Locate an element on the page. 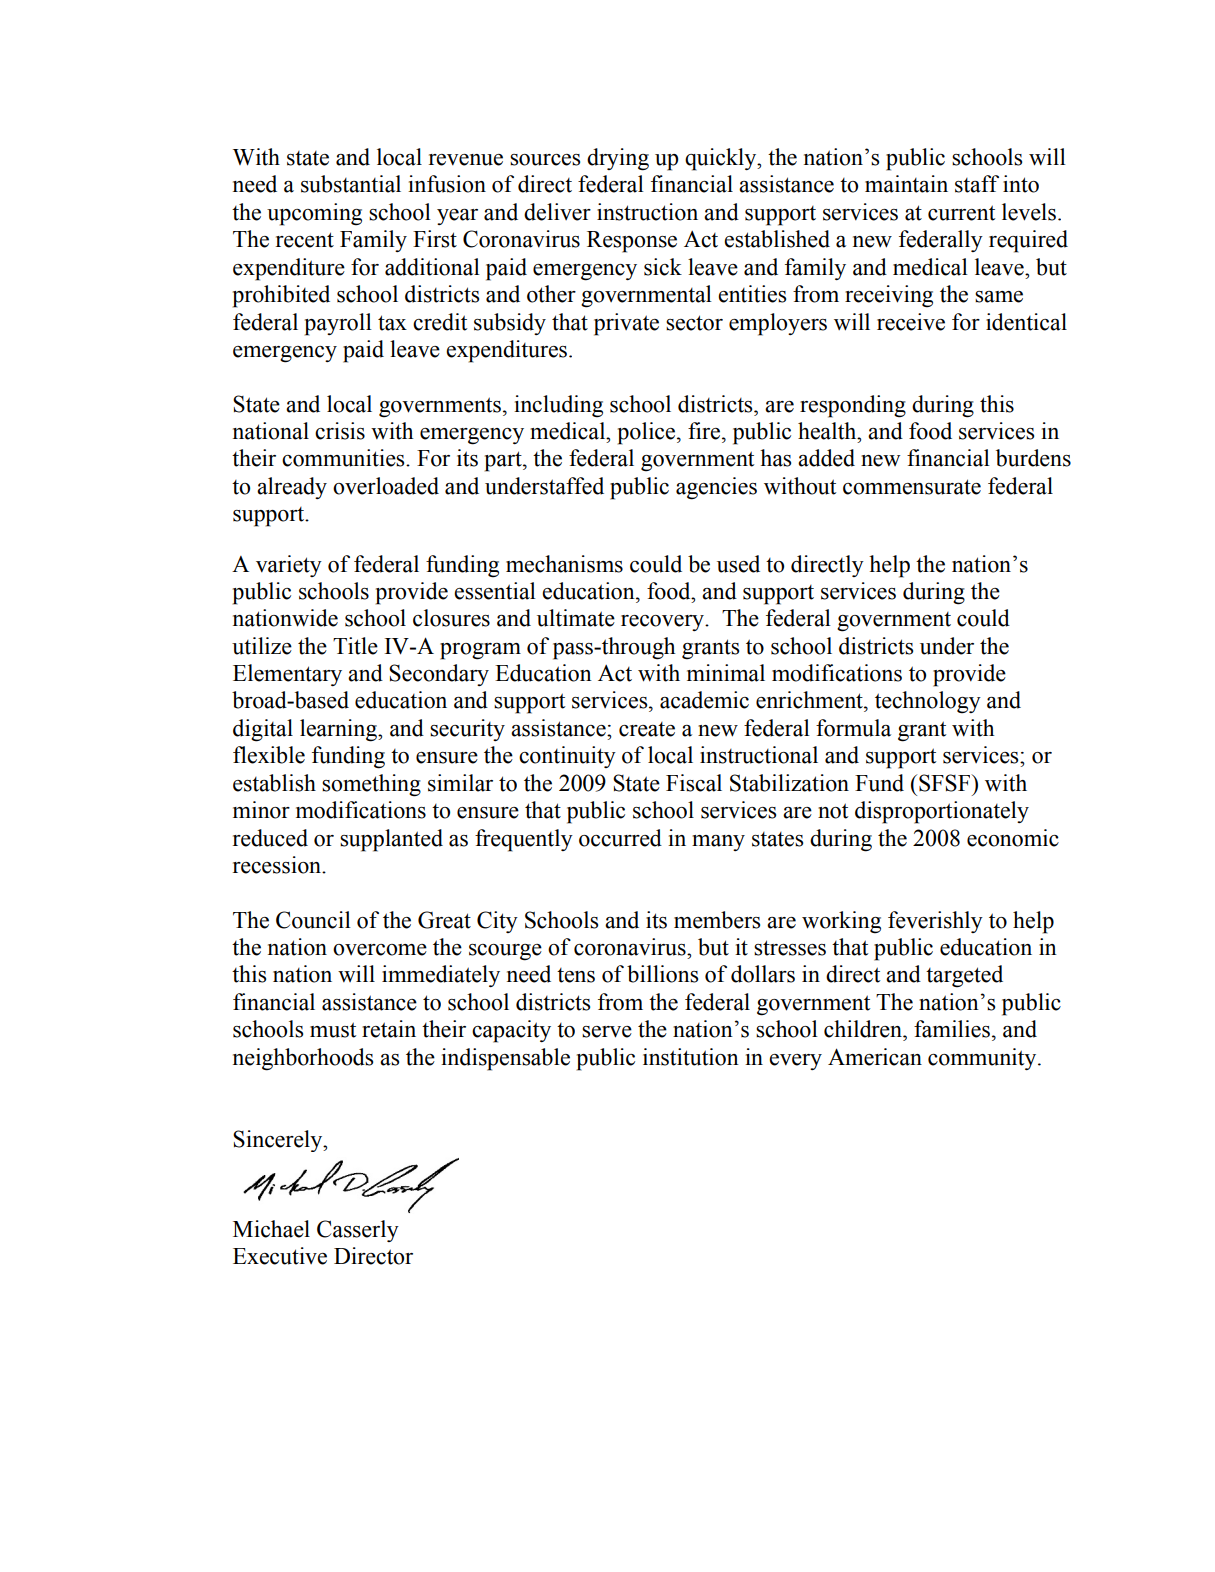  Michael is located at coordinates (271, 1229).
